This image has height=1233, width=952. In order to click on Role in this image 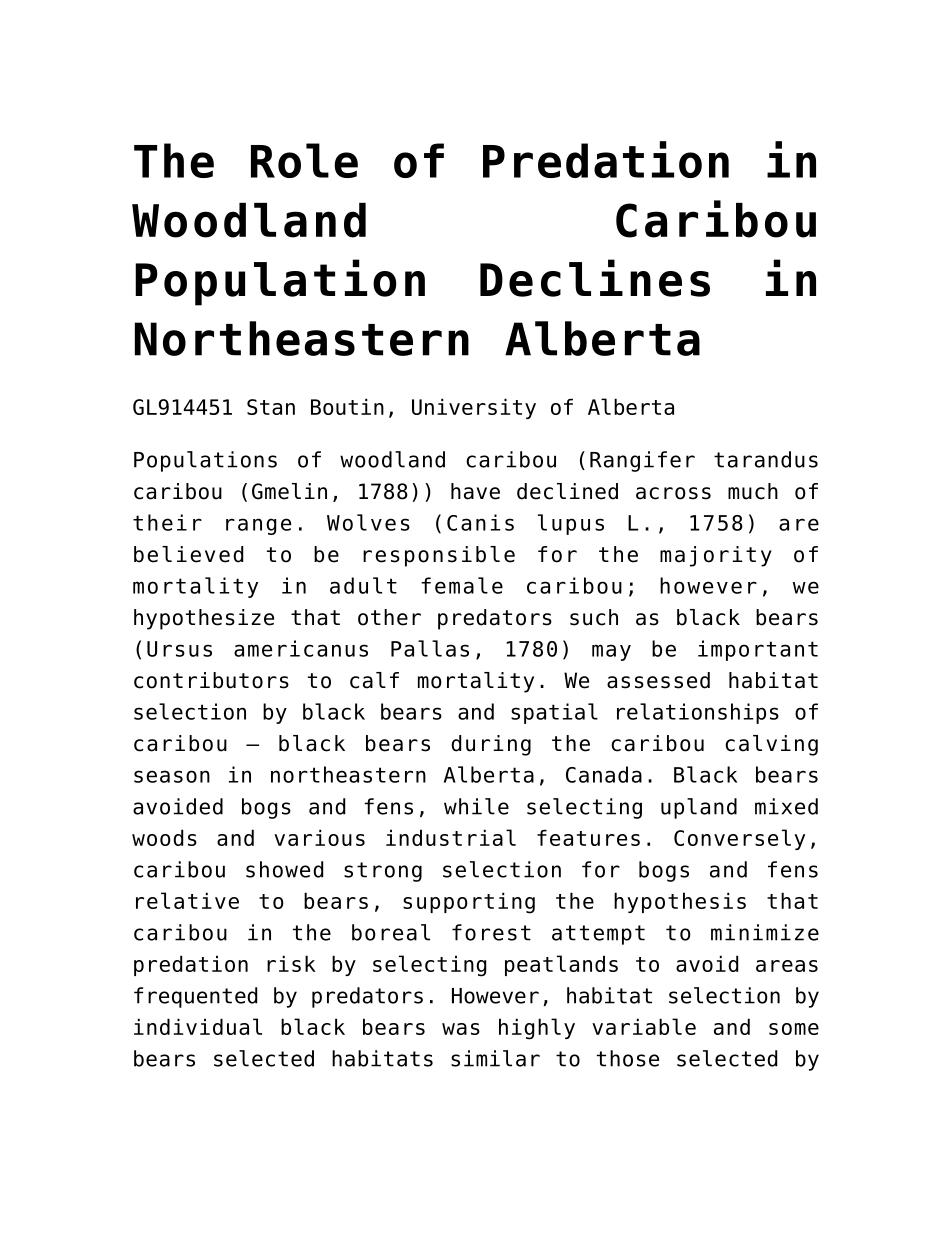, I will do `click(304, 160)`.
